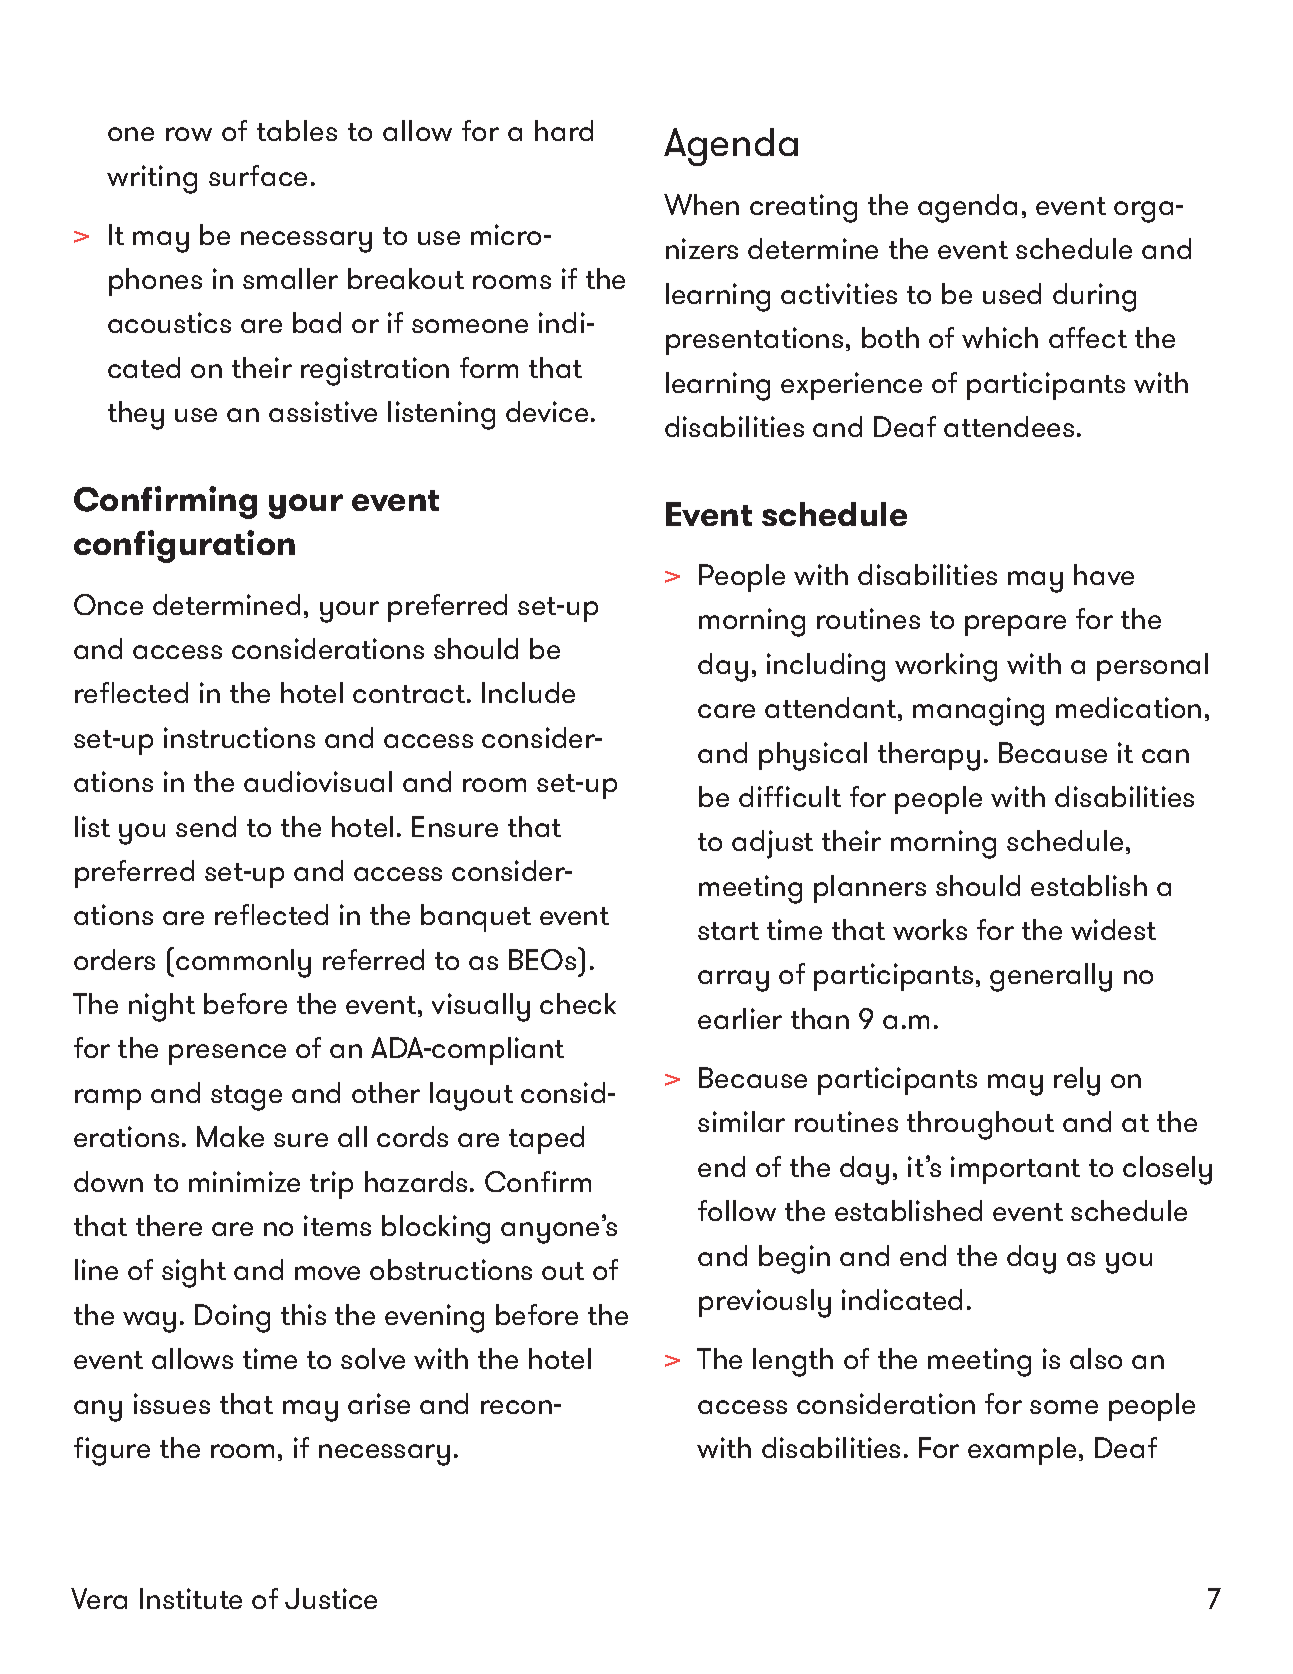 This image has width=1293, height=1674. Describe the element at coordinates (1022, 1451) in the image. I see `example` at that location.
